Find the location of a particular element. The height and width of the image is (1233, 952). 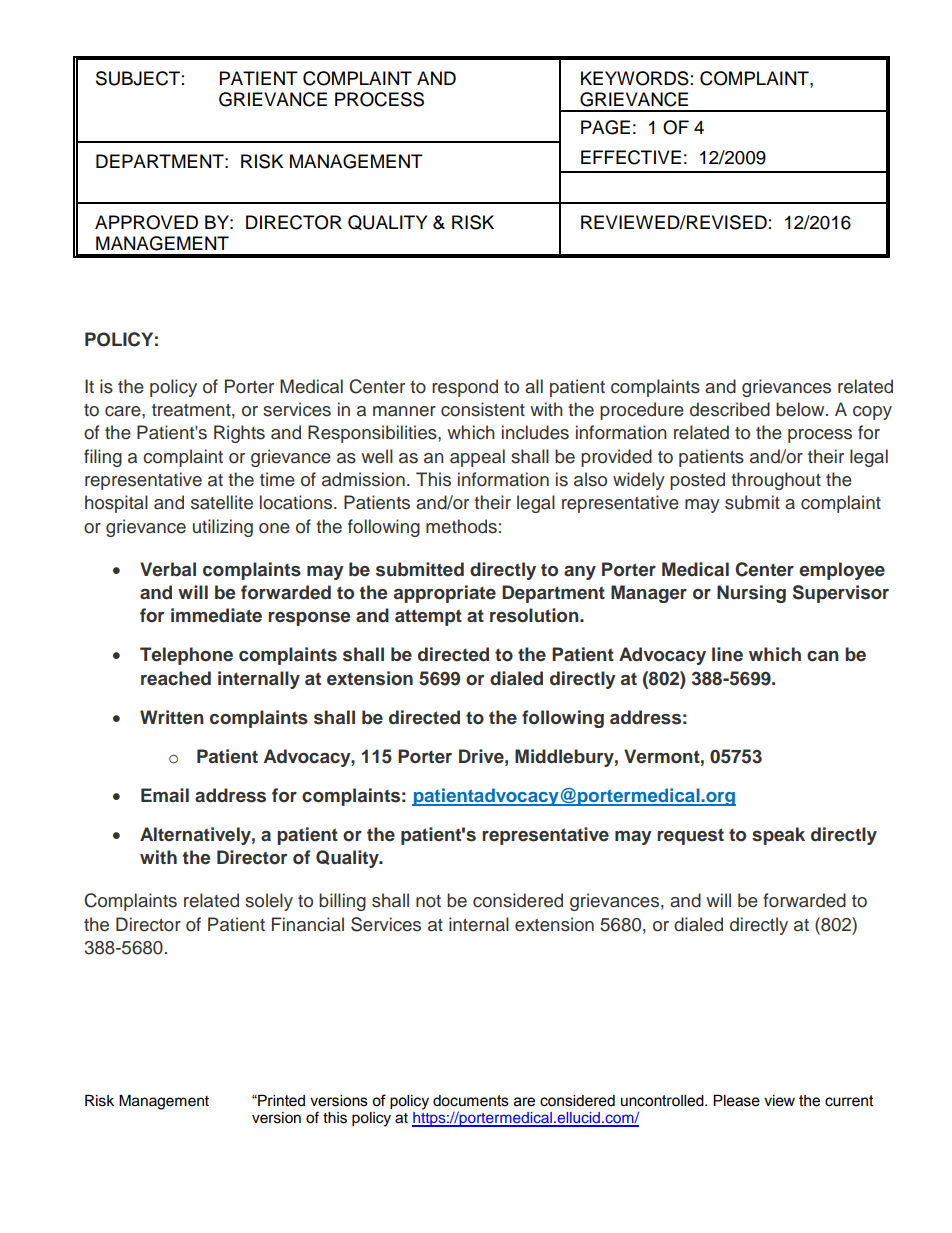

Verbal is located at coordinates (168, 569).
